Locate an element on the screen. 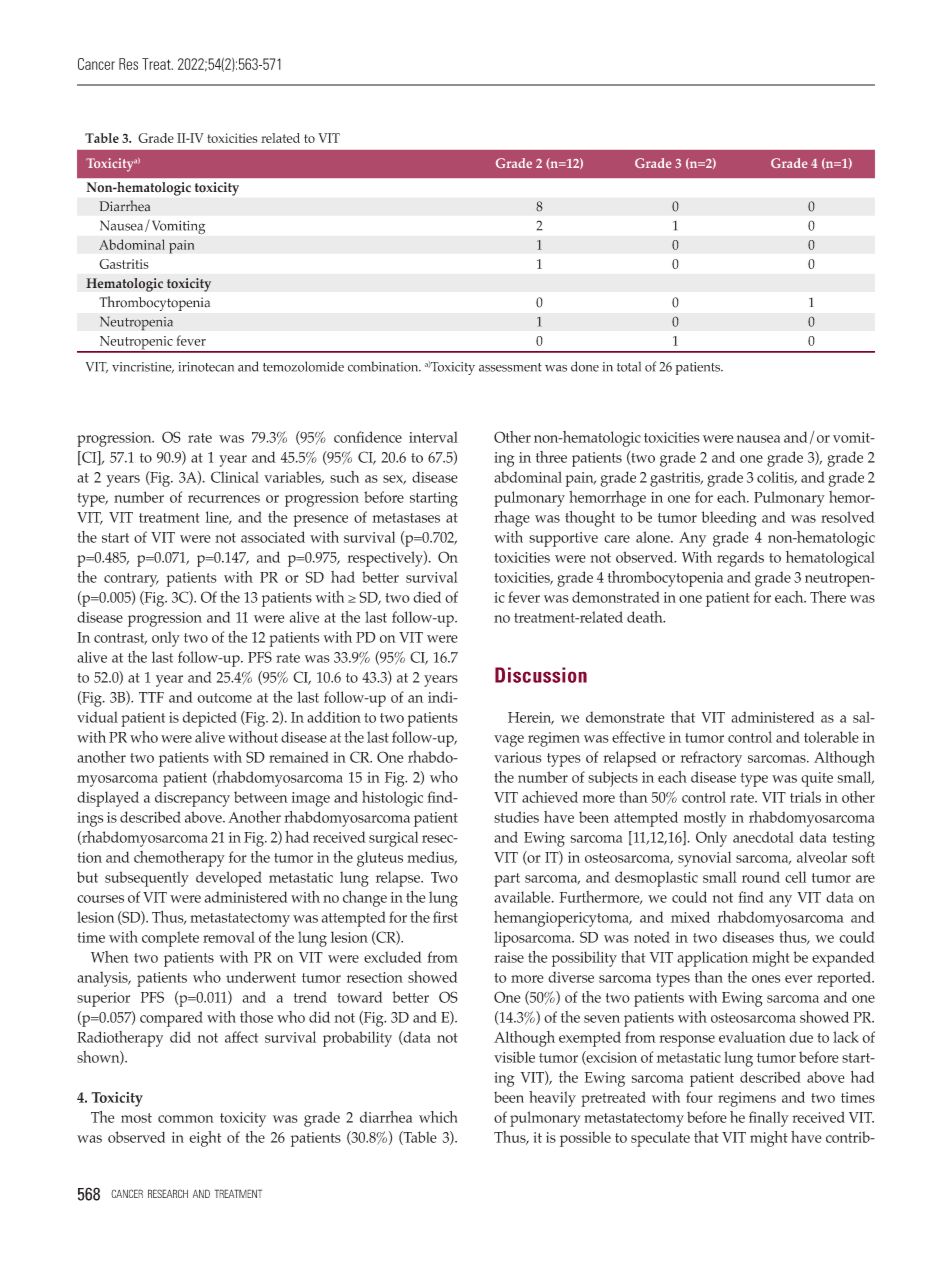 The height and width of the screenshot is (1270, 952). There is located at coordinates (828, 597).
